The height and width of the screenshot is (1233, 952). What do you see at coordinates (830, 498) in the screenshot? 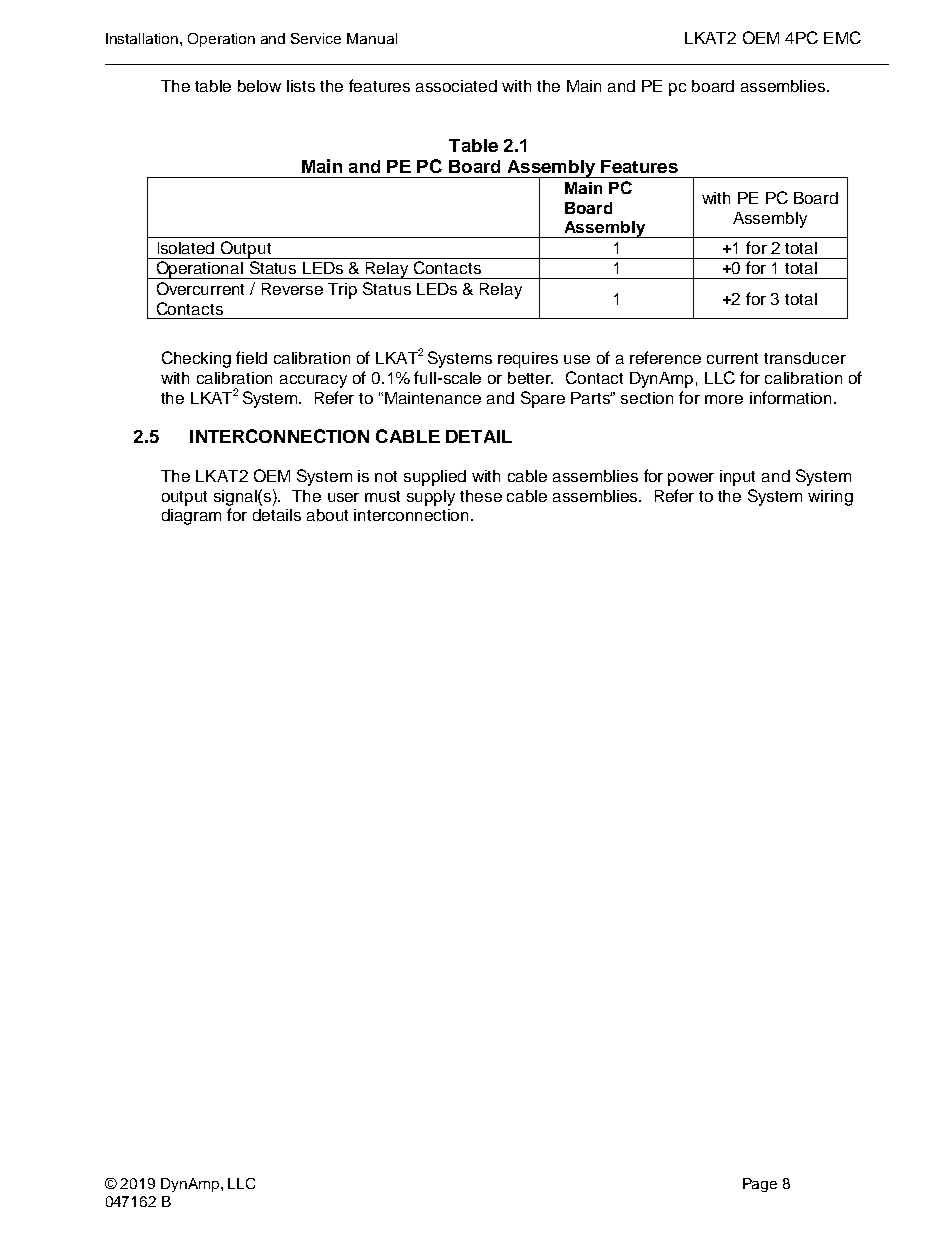
I see `wiring` at bounding box center [830, 498].
